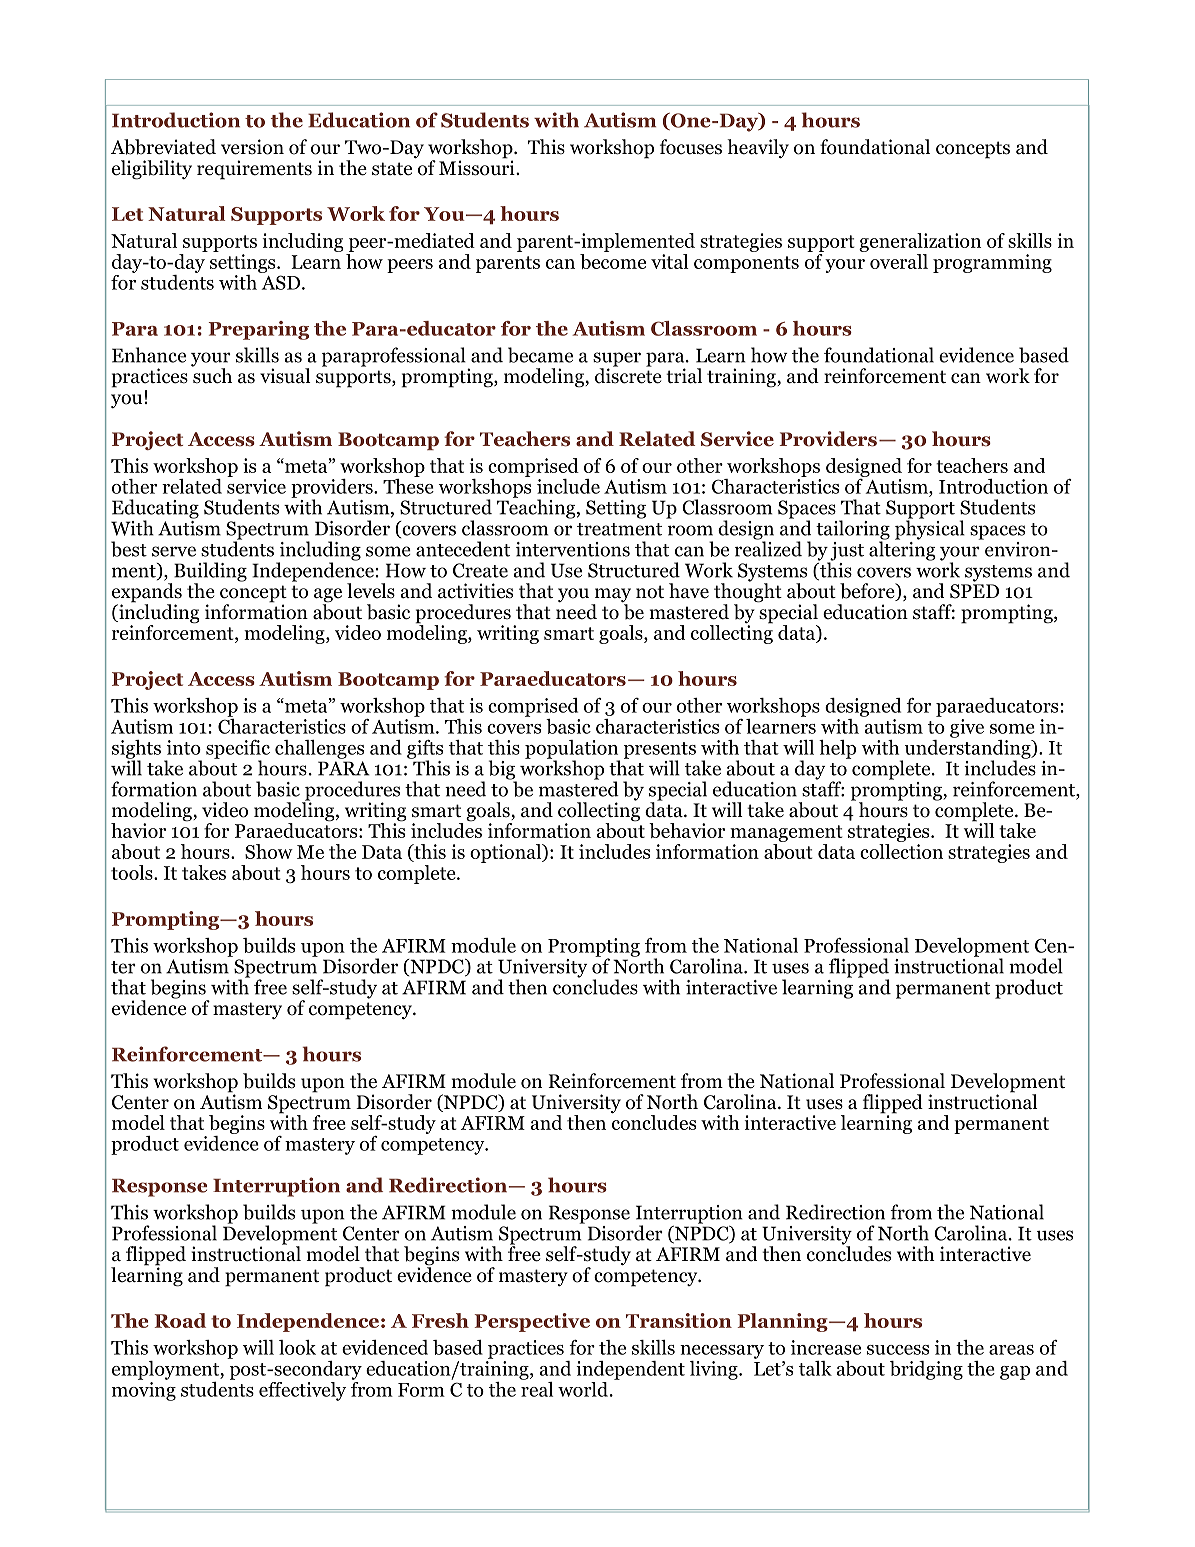 Image resolution: width=1195 pixels, height=1547 pixels. I want to click on Missouri, so click(478, 167).
